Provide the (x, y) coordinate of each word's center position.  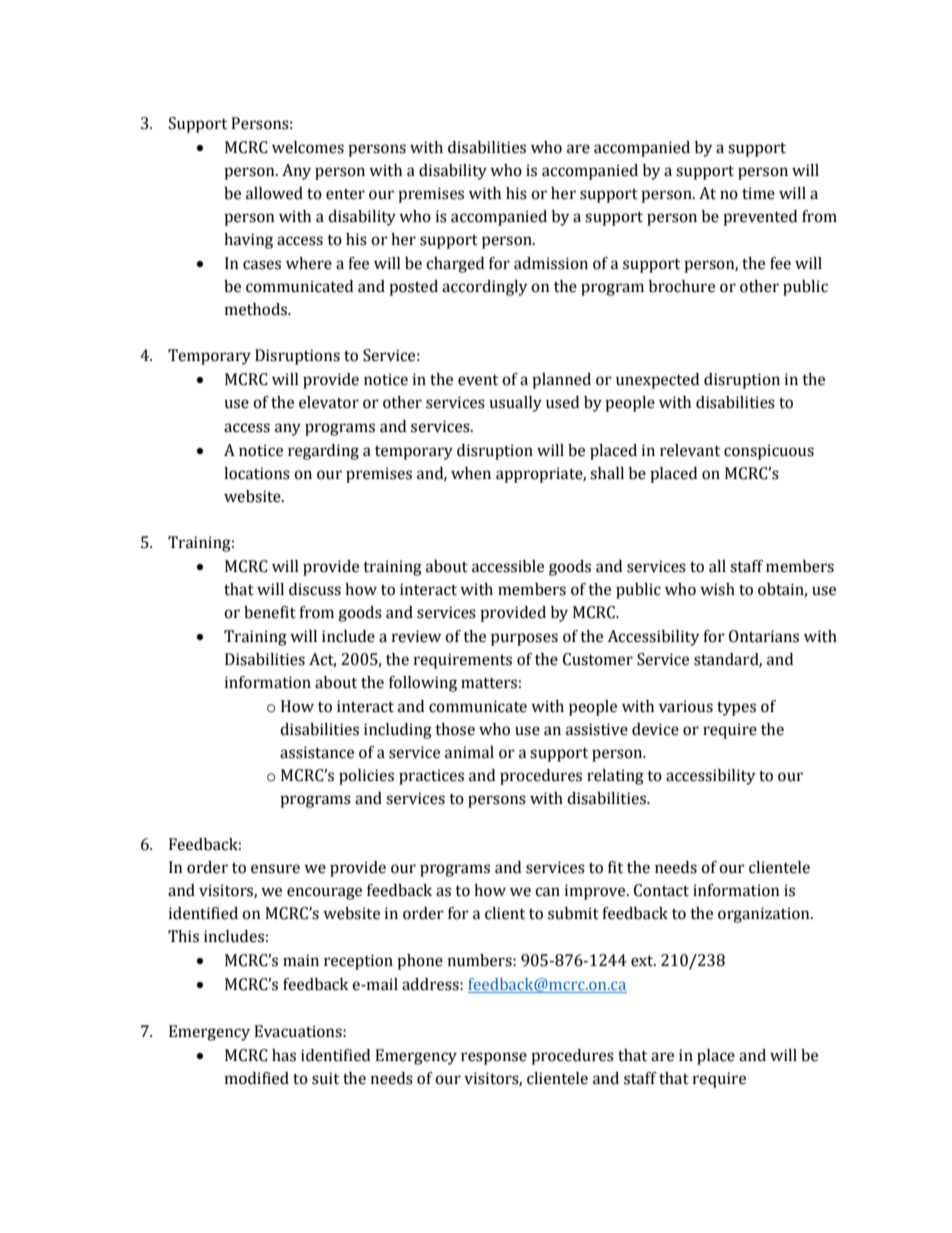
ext (643, 961)
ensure (275, 869)
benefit (270, 612)
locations (257, 473)
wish (717, 589)
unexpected (657, 381)
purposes (524, 639)
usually (515, 404)
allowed (274, 193)
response (494, 1058)
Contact (661, 890)
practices (431, 777)
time (758, 193)
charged (455, 265)
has (284, 1055)
